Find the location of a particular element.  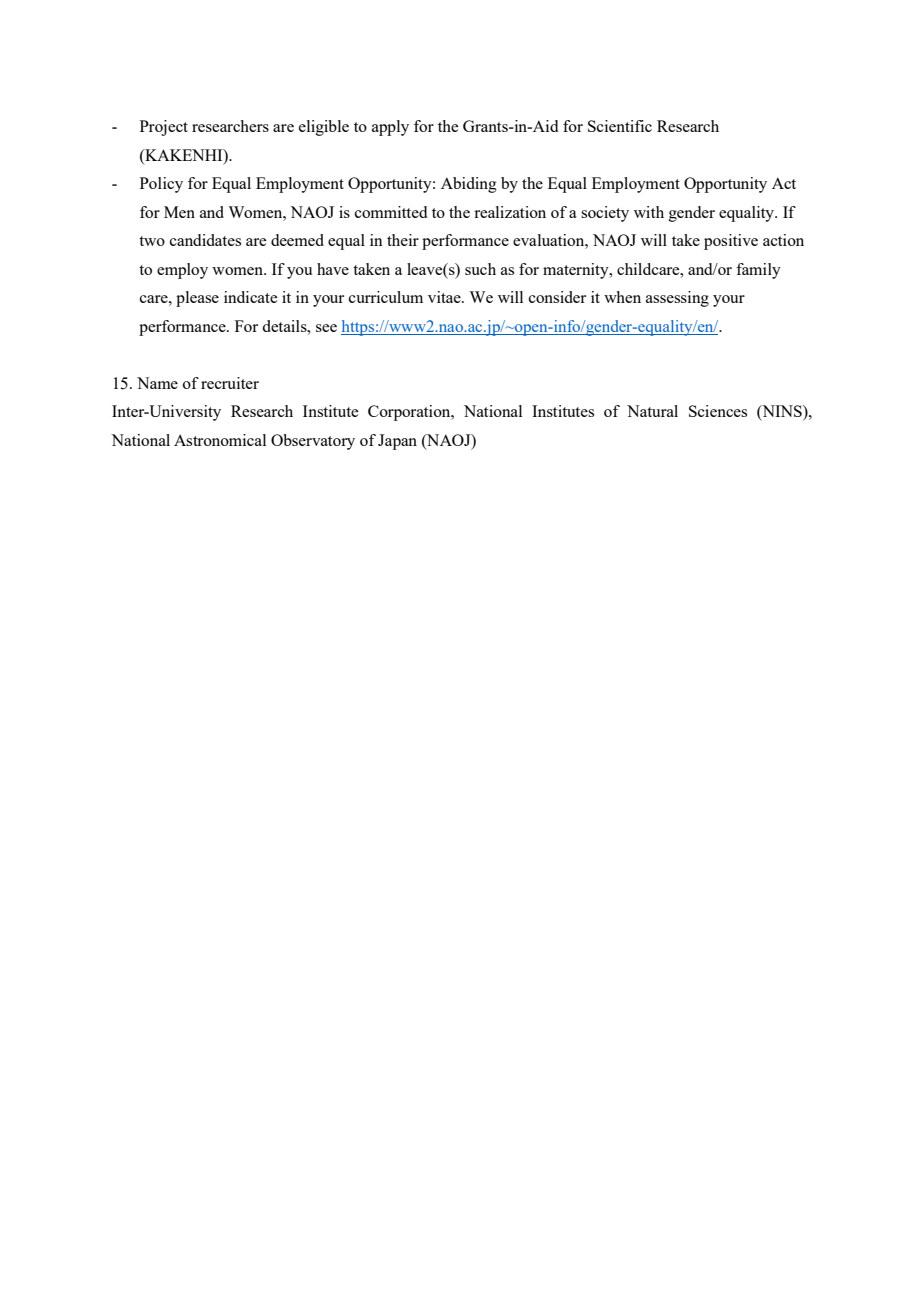

assessing is located at coordinates (677, 299).
